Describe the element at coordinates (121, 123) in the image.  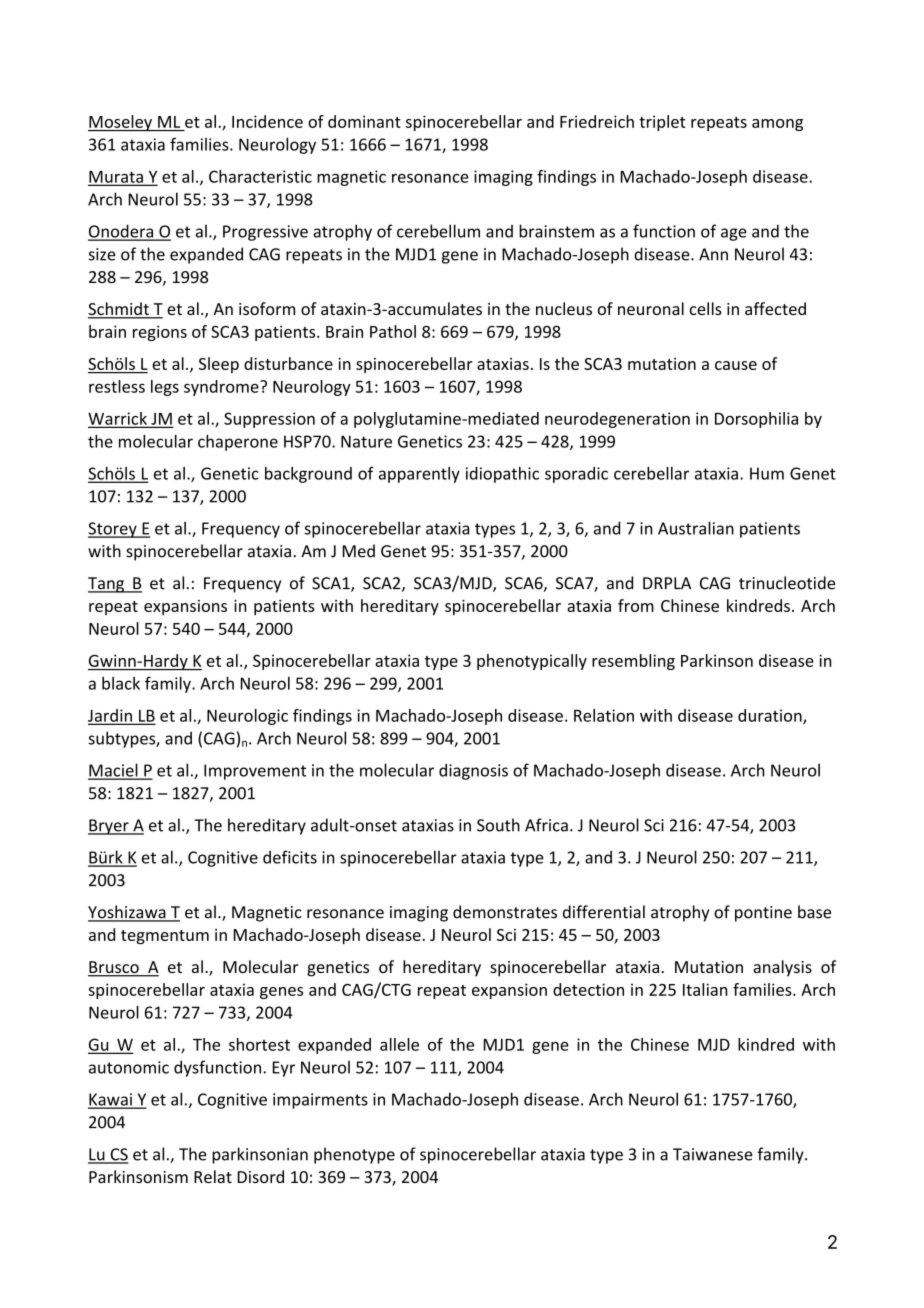
I see `Moseley` at that location.
